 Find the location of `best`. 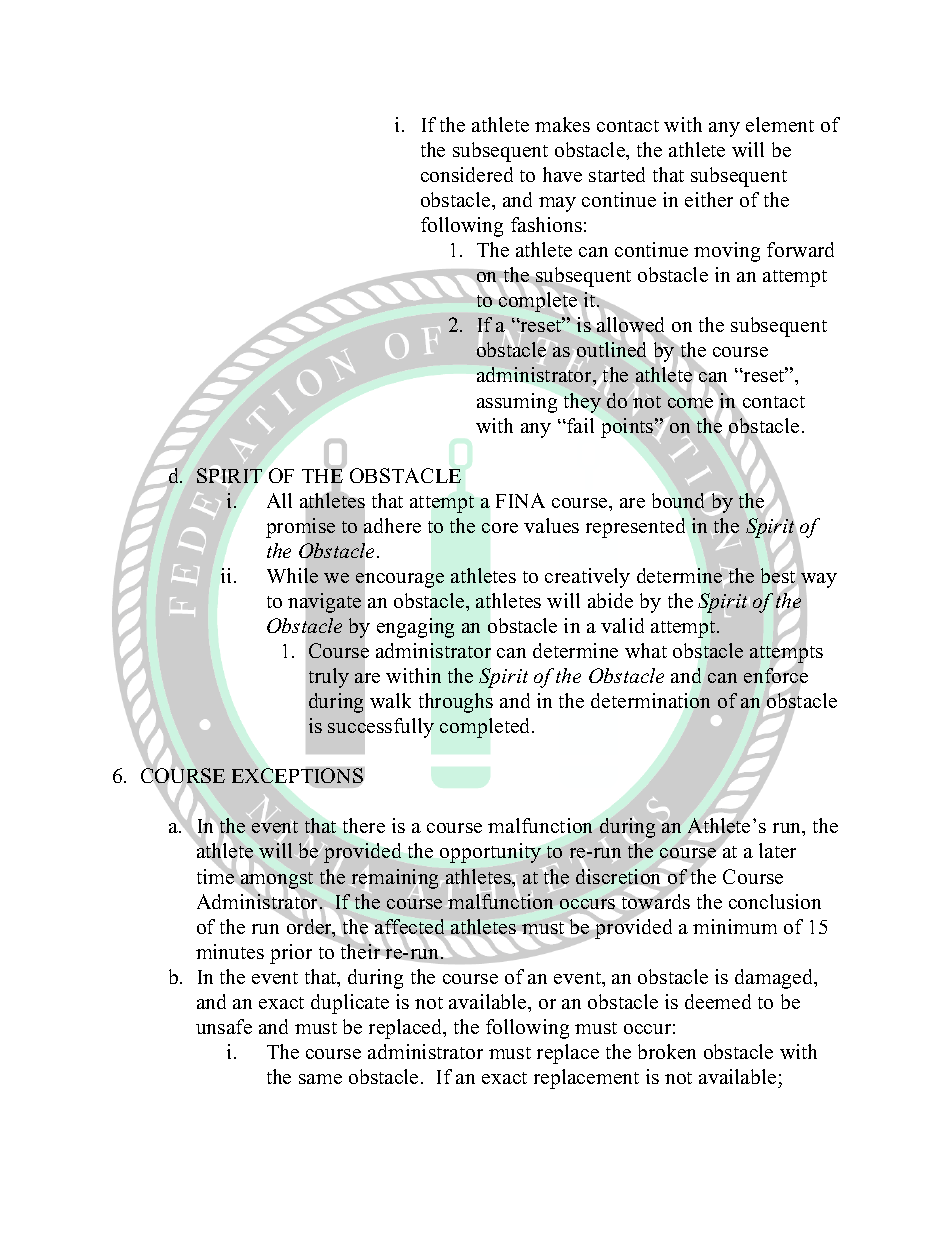

best is located at coordinates (778, 575).
